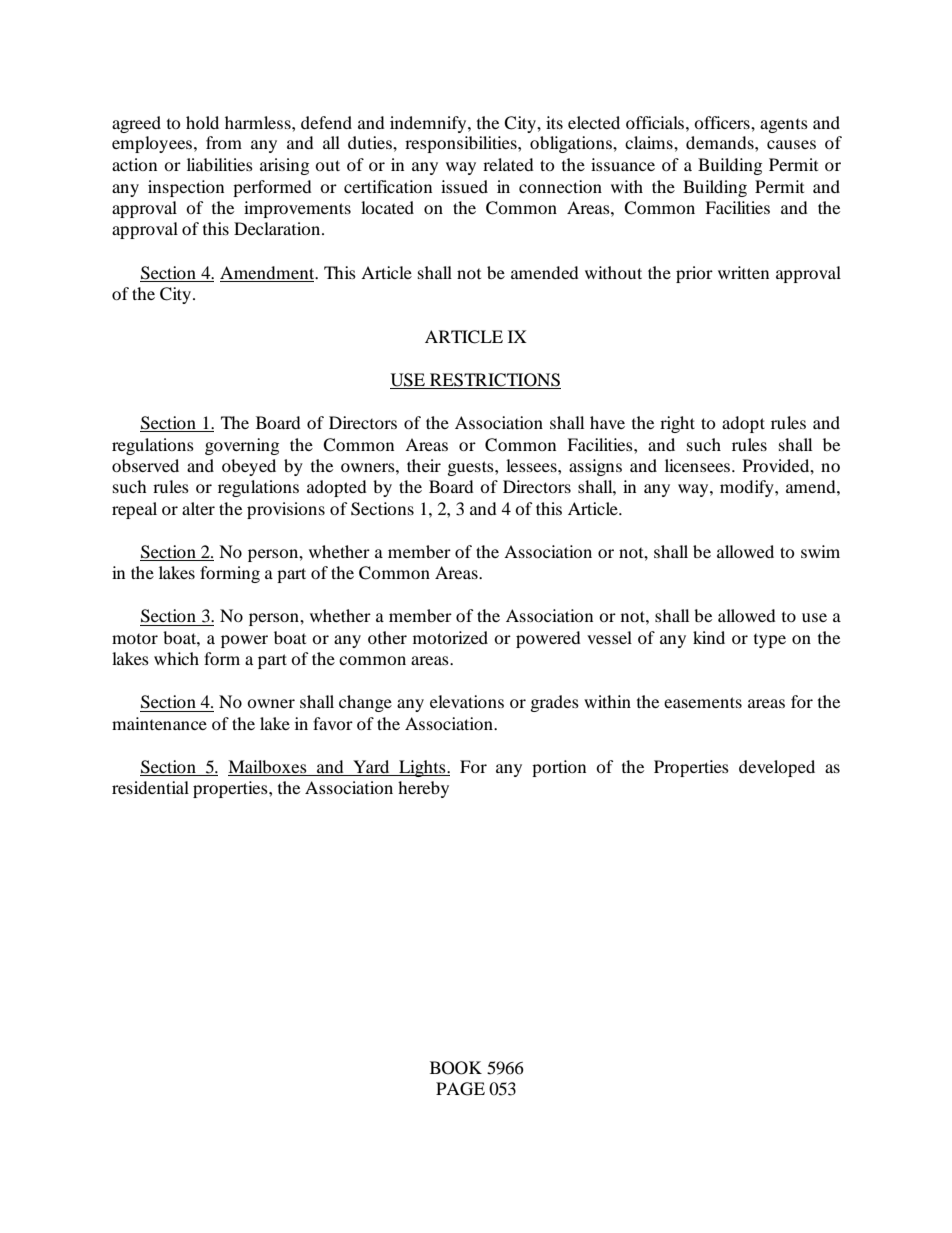  What do you see at coordinates (159, 723) in the page?
I see `maintenance` at bounding box center [159, 723].
